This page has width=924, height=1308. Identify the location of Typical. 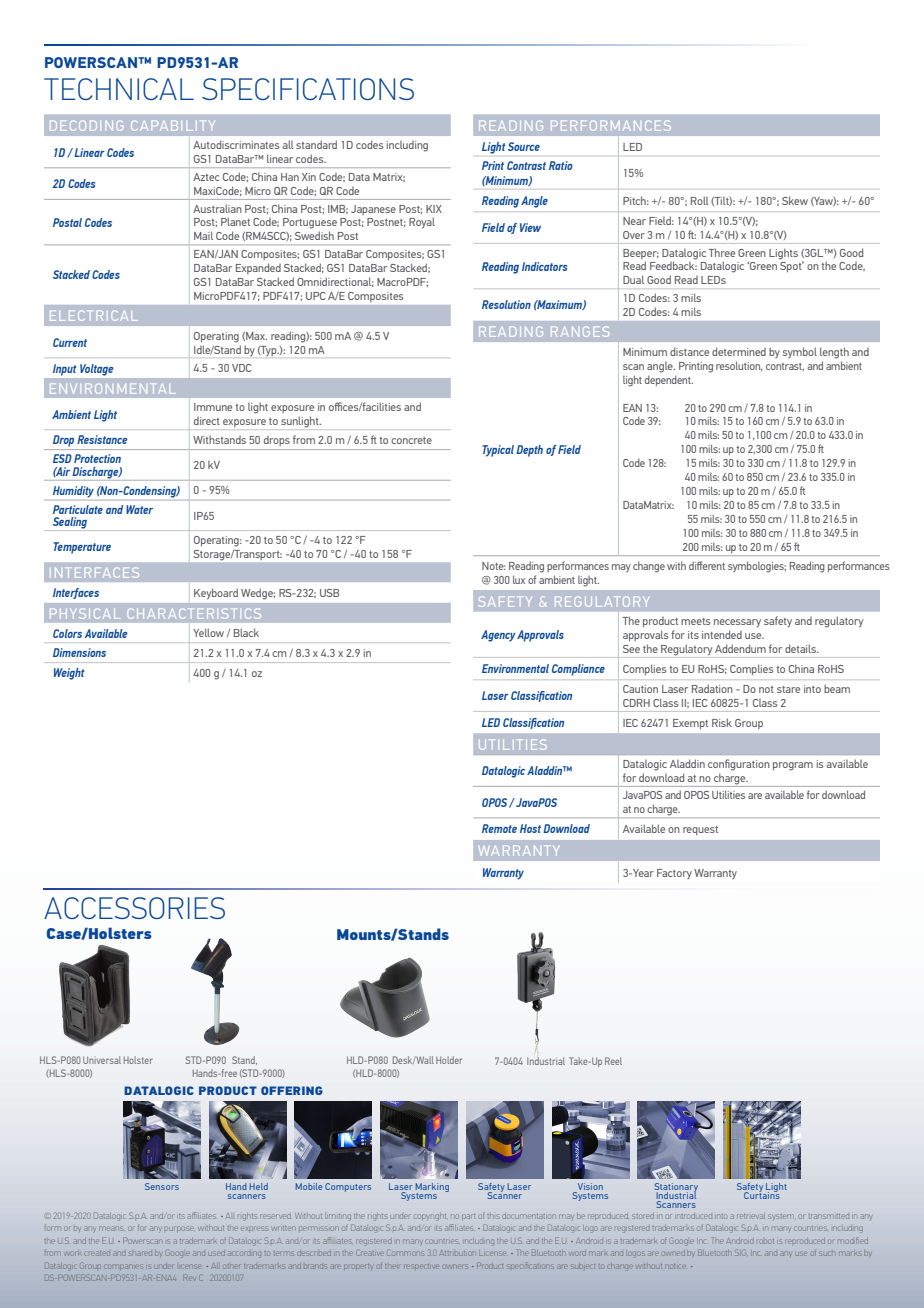
(498, 451).
